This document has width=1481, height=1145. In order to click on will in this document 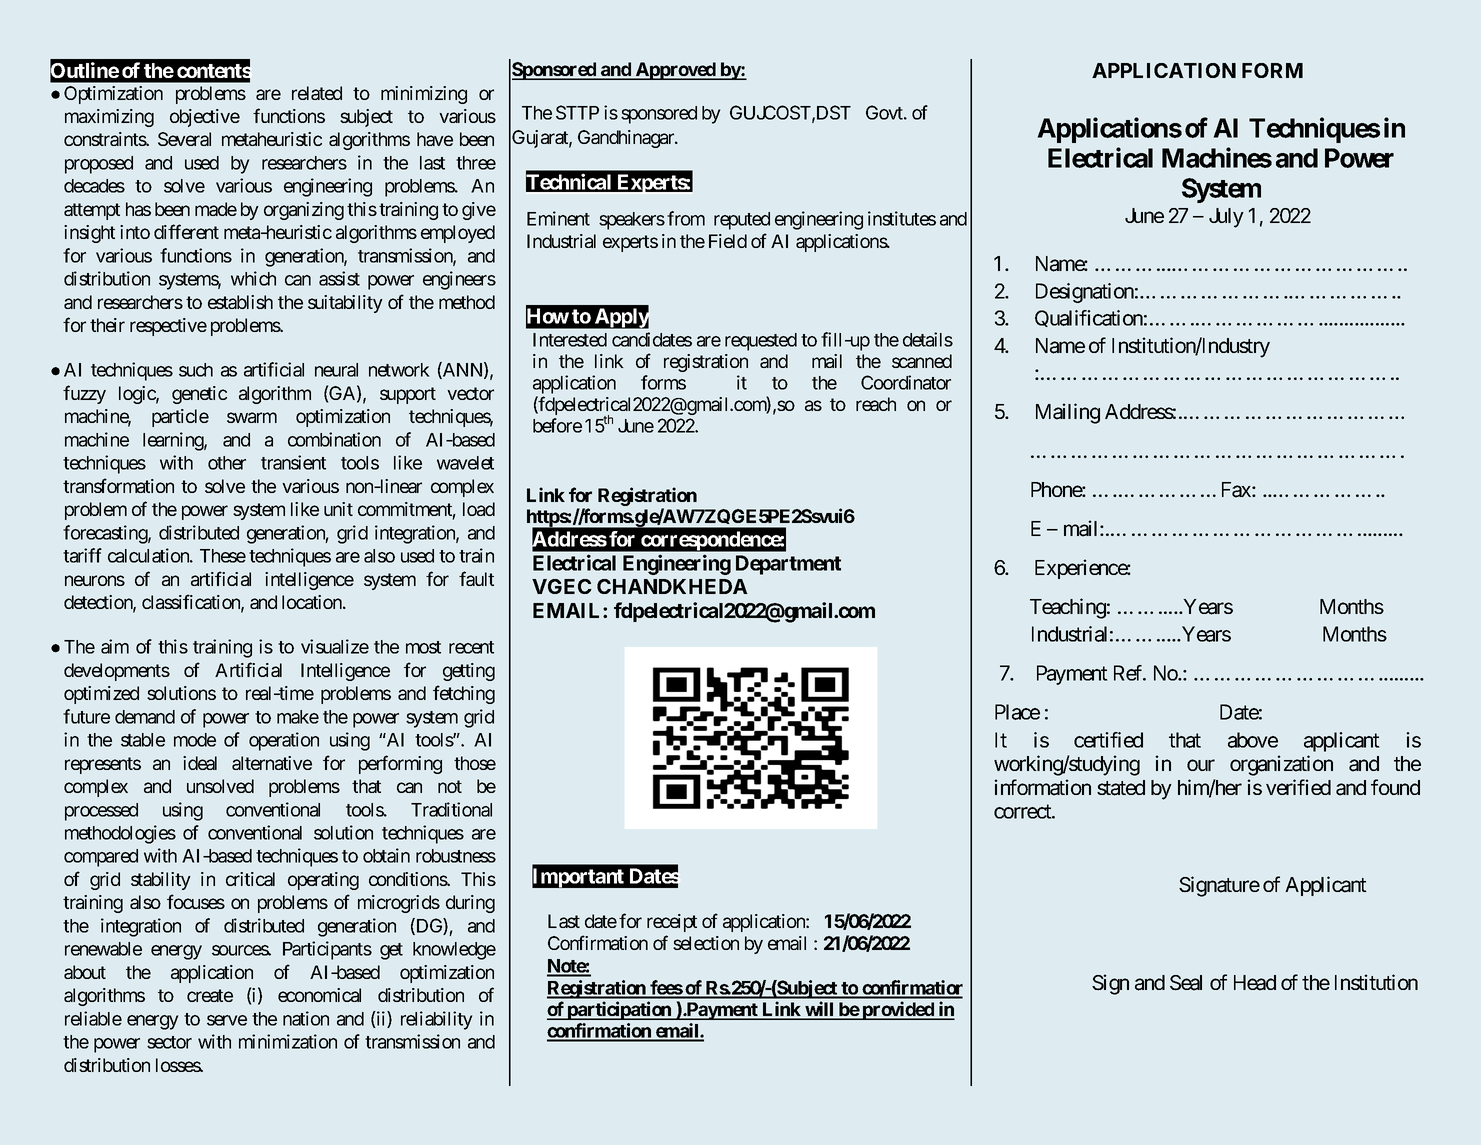, I will do `click(819, 1010)`.
